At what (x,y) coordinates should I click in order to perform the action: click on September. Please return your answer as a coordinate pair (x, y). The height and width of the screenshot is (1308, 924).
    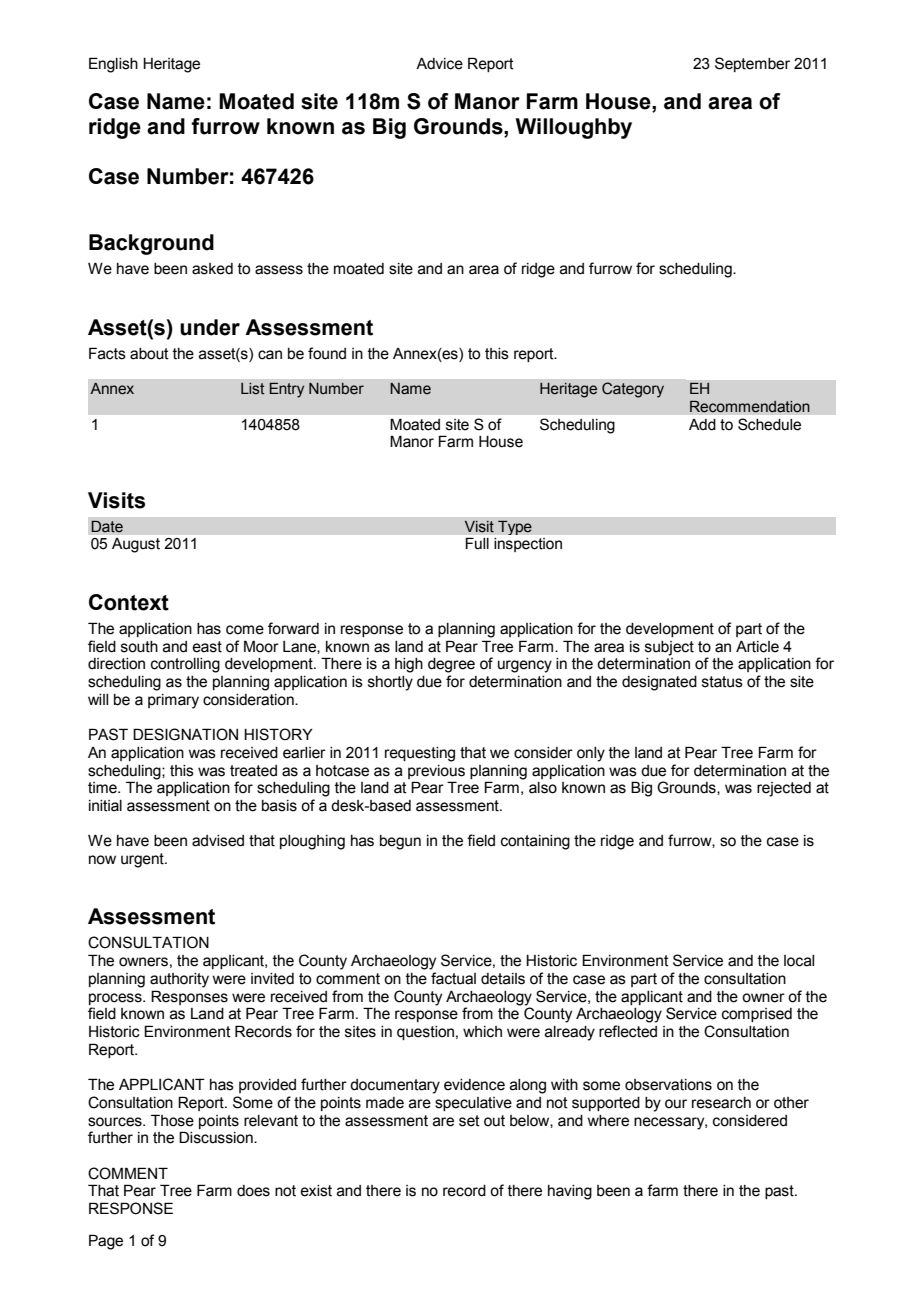
    Looking at the image, I should click on (752, 64).
